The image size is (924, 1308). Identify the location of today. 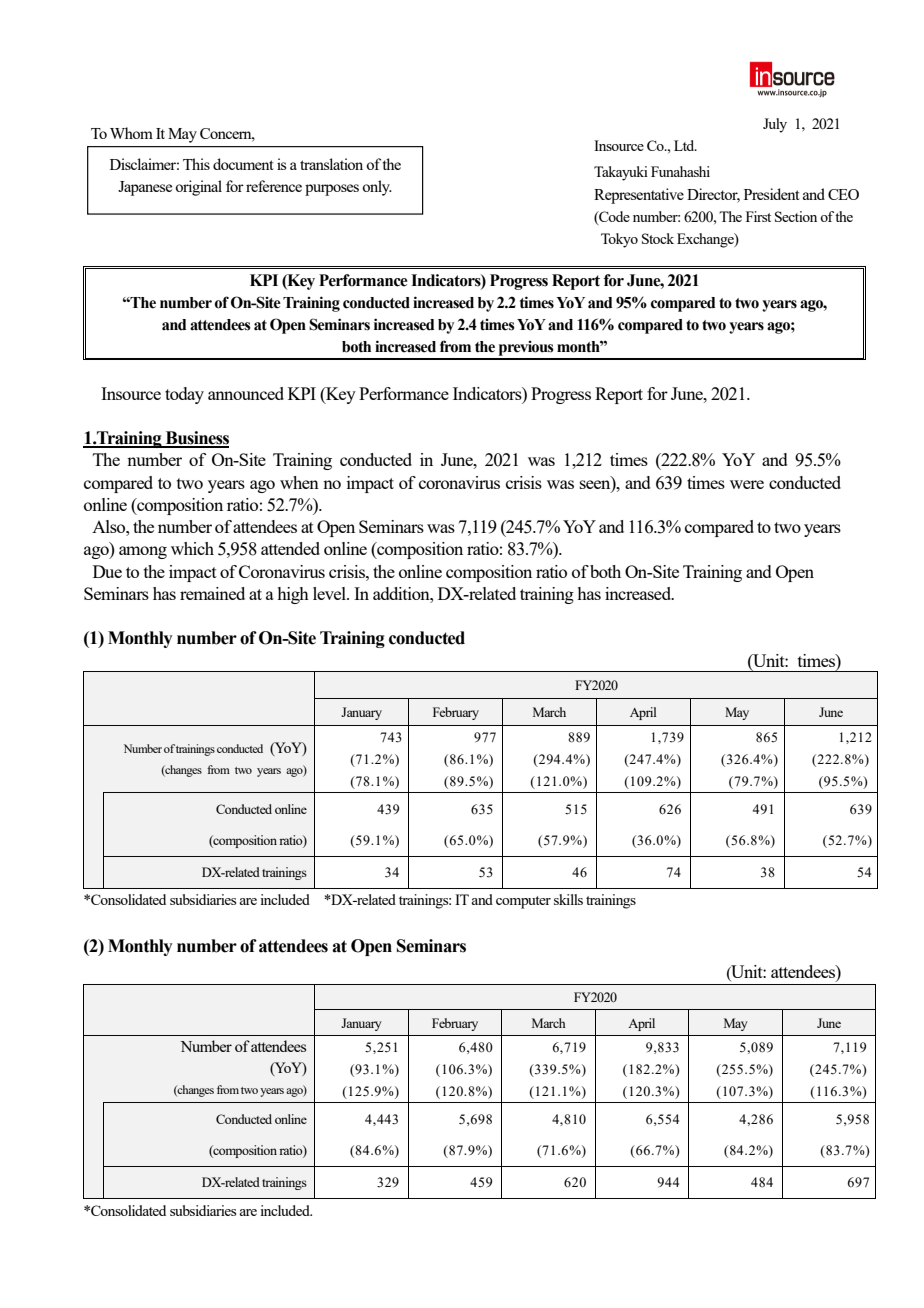
(184, 395).
